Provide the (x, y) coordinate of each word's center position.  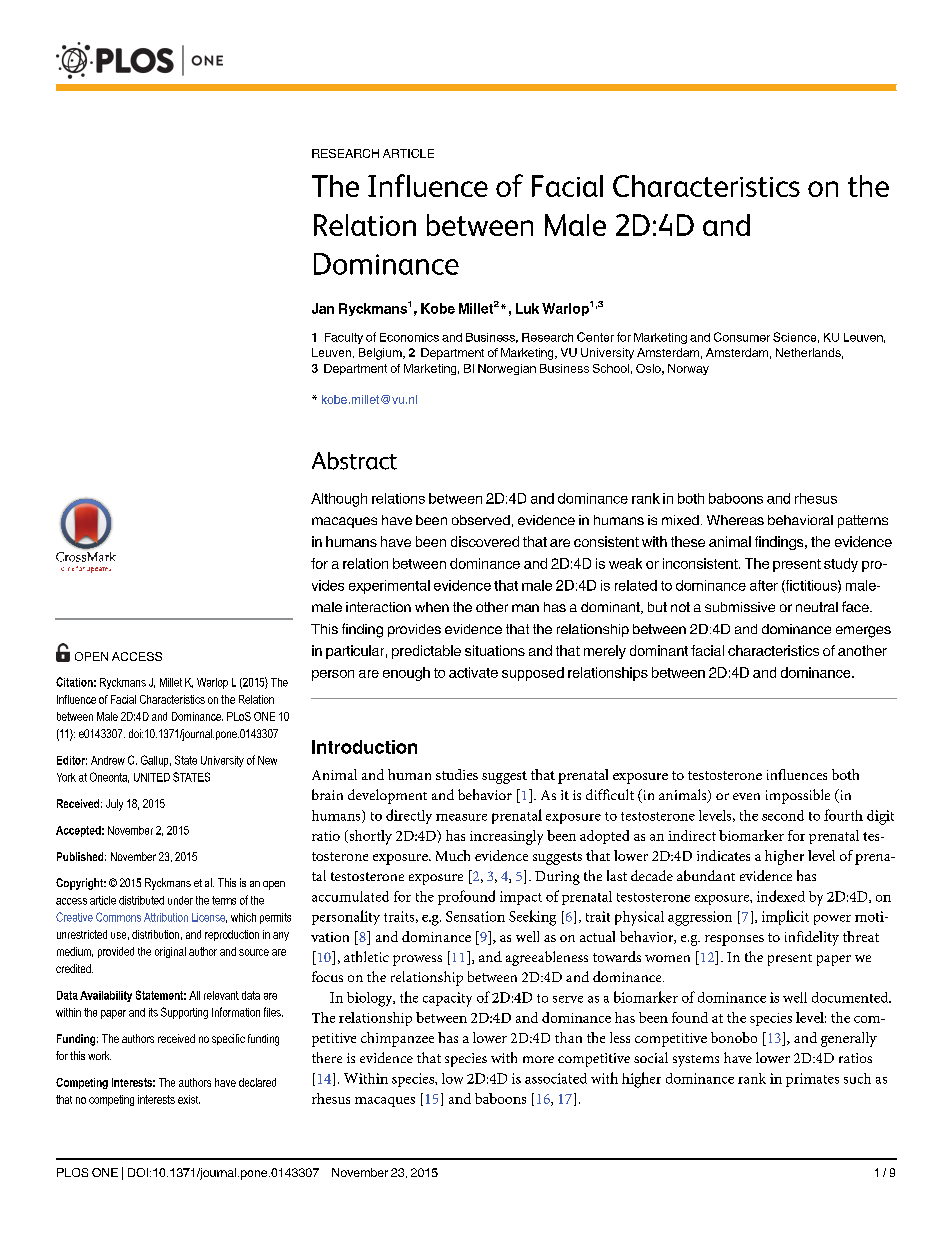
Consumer (742, 337)
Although (339, 500)
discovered (485, 541)
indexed (781, 896)
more (538, 1059)
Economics (409, 337)
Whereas (735, 520)
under (180, 900)
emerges (863, 632)
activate (473, 672)
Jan (323, 308)
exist (189, 1099)
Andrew (108, 760)
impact (521, 898)
